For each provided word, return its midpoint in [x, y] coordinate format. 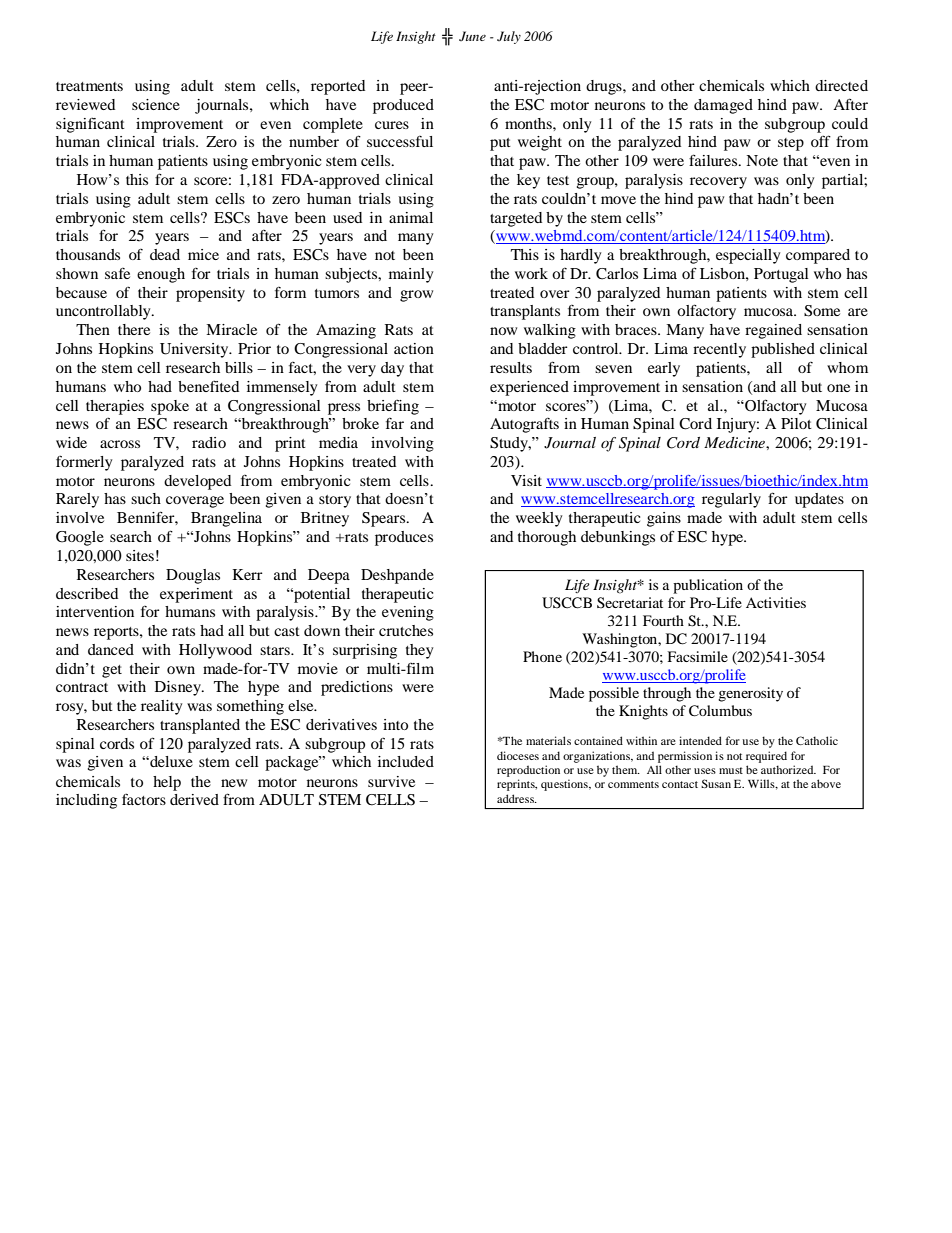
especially [748, 256]
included [406, 761]
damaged [723, 106]
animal [411, 217]
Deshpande [397, 576]
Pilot [796, 423]
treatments [89, 86]
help [167, 783]
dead [165, 254]
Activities [776, 602]
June [472, 36]
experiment [196, 595]
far [395, 423]
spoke [170, 407]
